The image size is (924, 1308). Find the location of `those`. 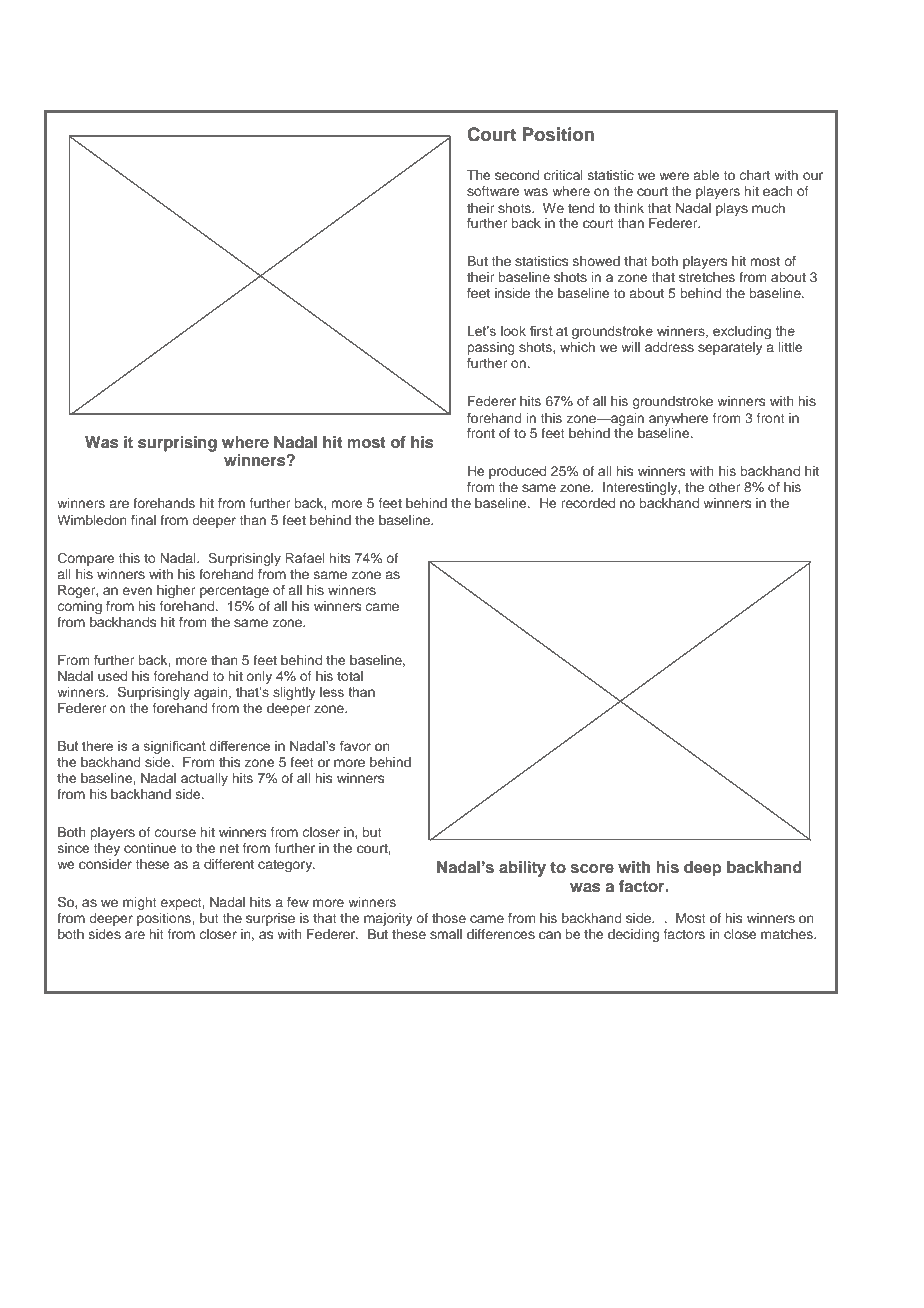

those is located at coordinates (449, 918).
